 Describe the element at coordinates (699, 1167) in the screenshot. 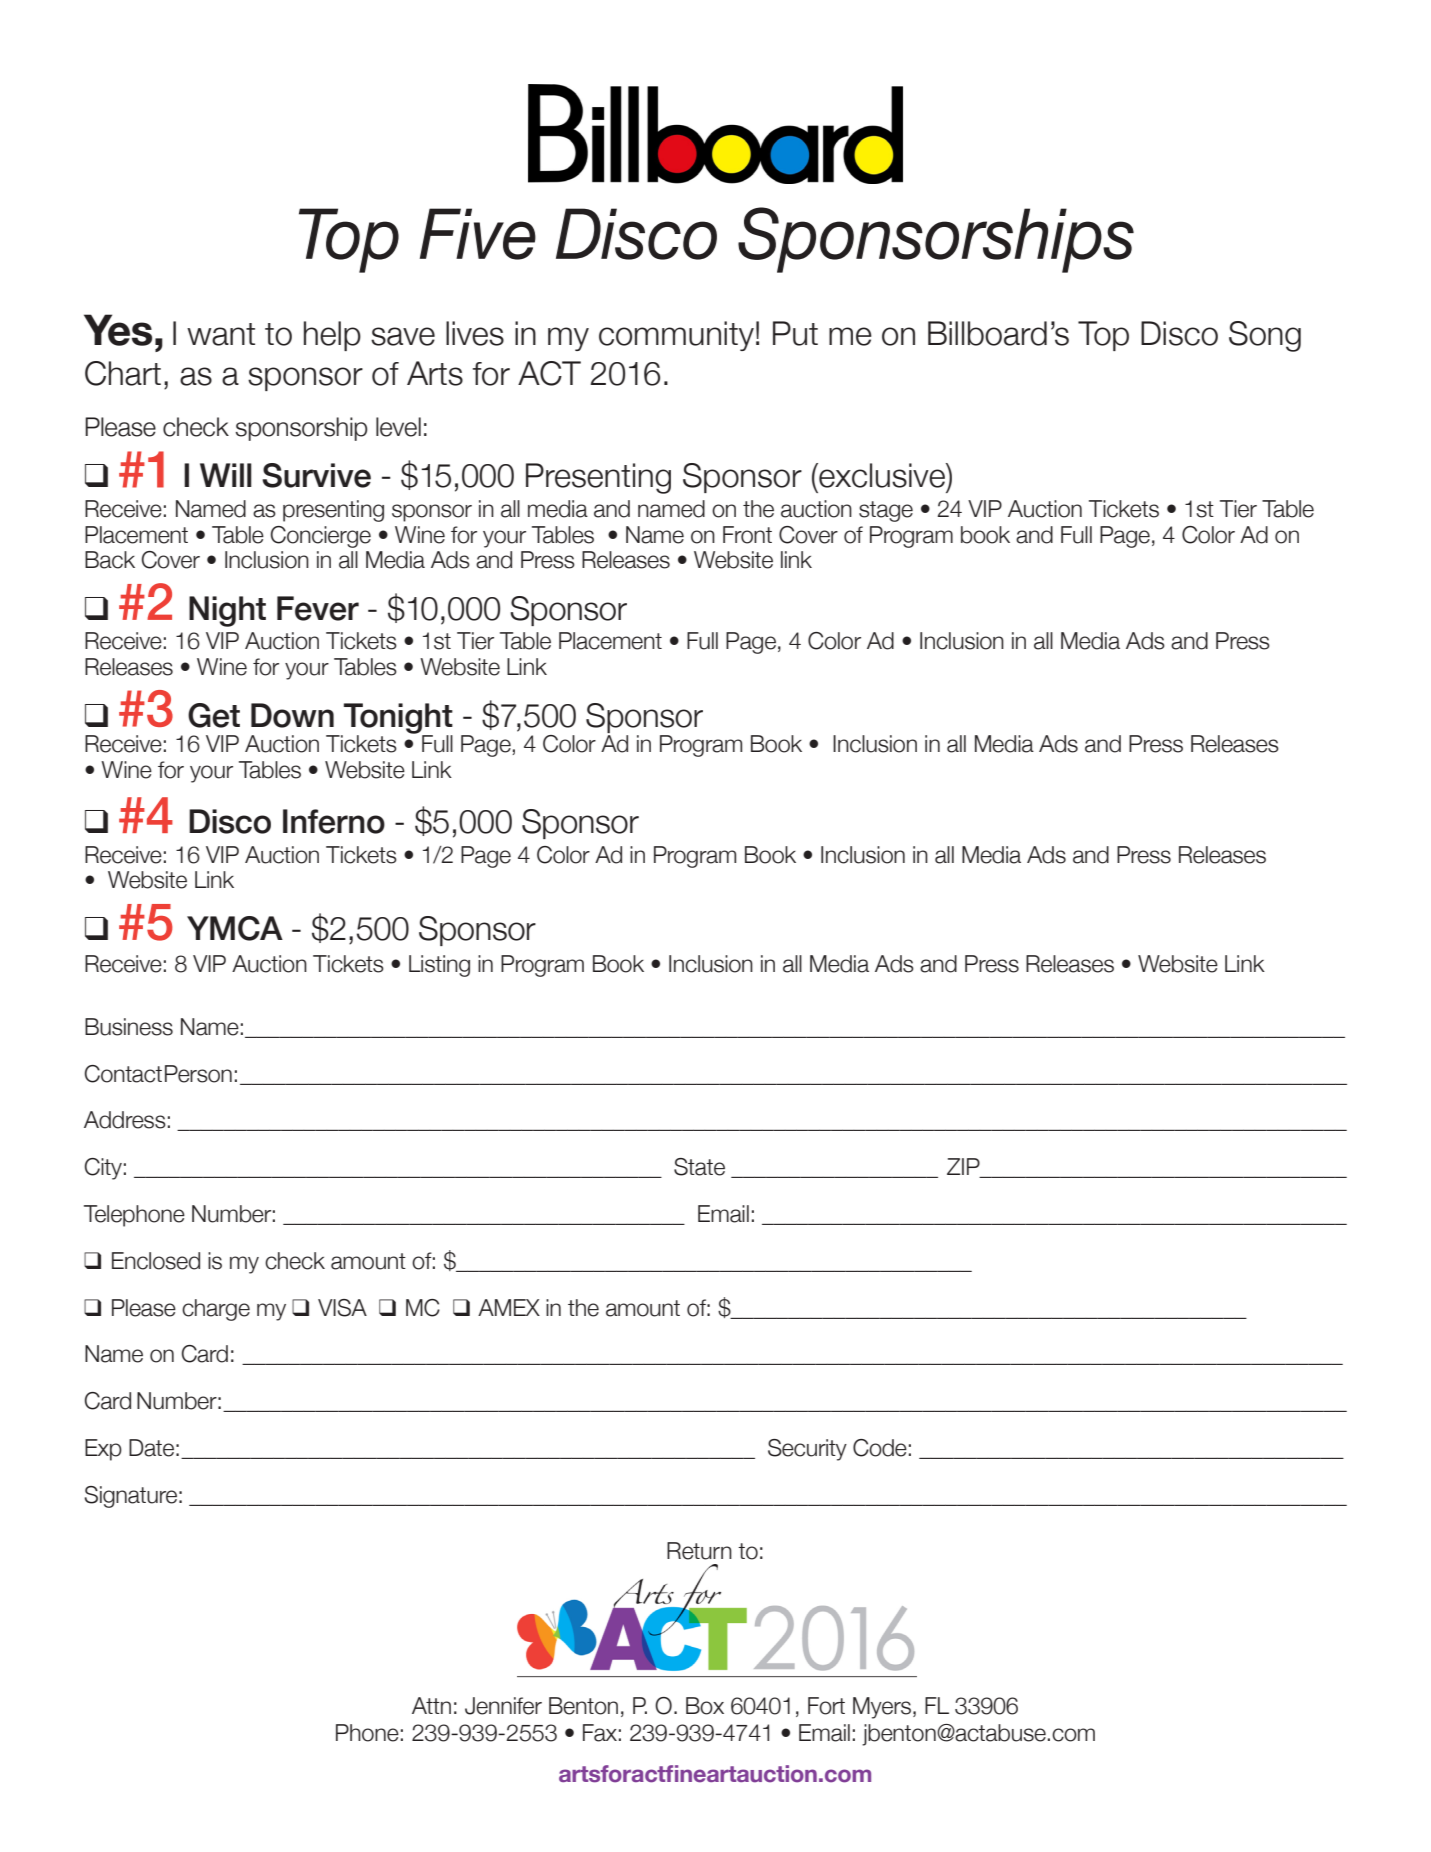

I see `State` at that location.
